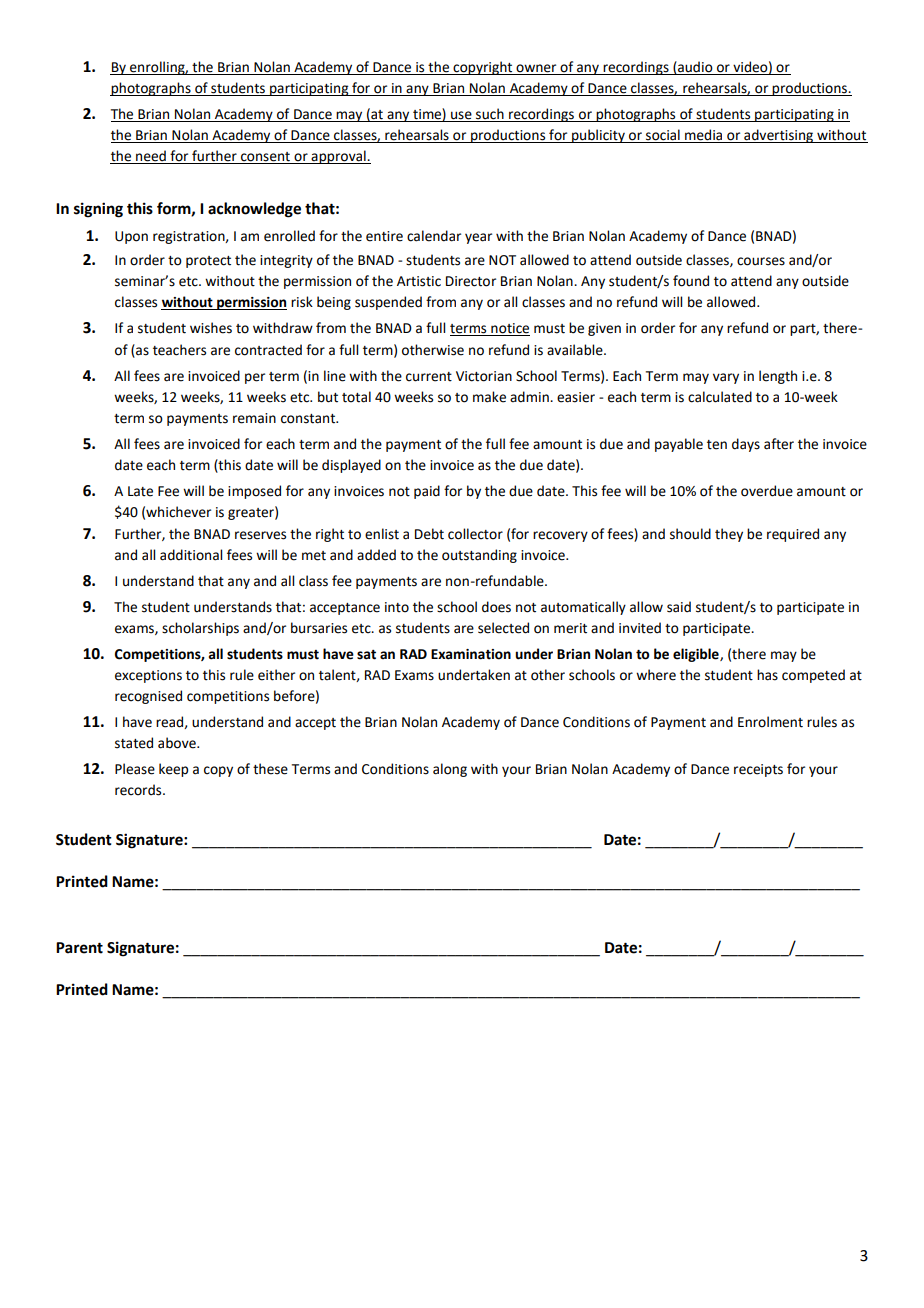 The image size is (924, 1308). What do you see at coordinates (758, 770) in the screenshot?
I see `receipts` at bounding box center [758, 770].
